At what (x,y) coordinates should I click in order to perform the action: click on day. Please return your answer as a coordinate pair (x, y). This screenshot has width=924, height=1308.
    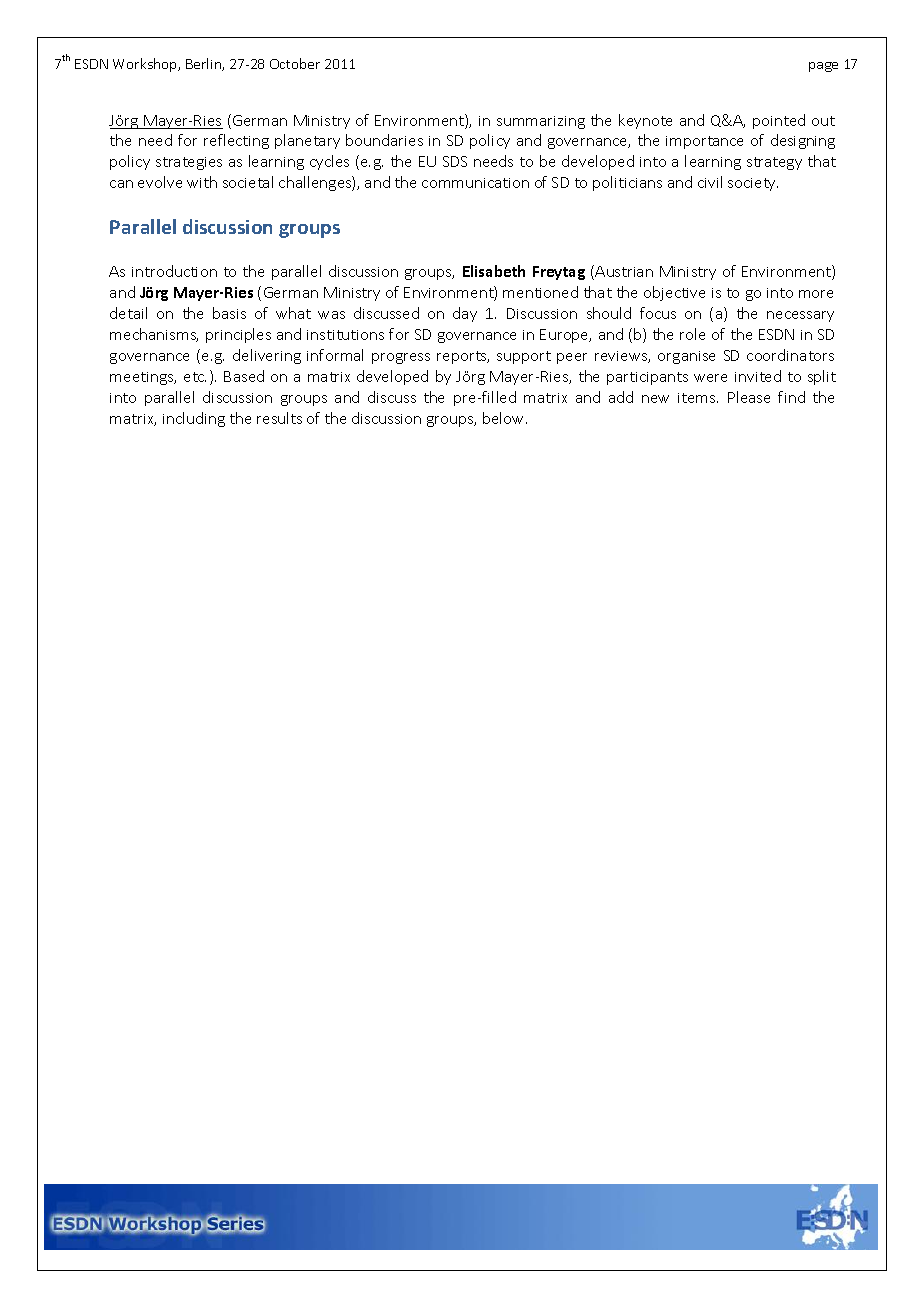
    Looking at the image, I should click on (465, 314).
